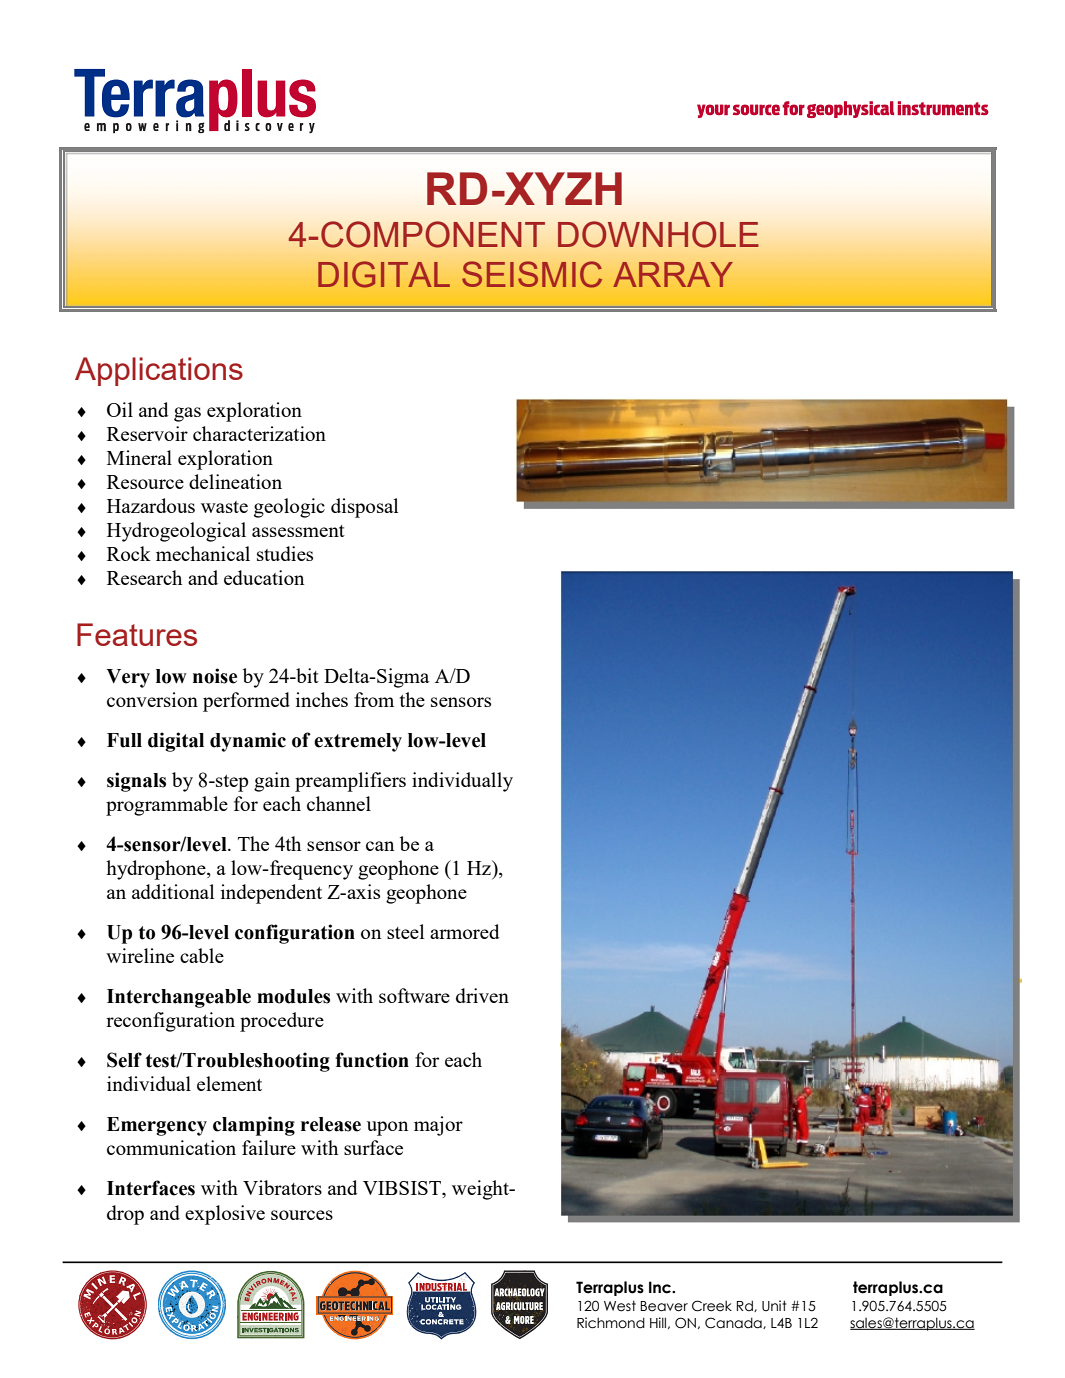 The image size is (1065, 1378). I want to click on disposal, so click(364, 508).
